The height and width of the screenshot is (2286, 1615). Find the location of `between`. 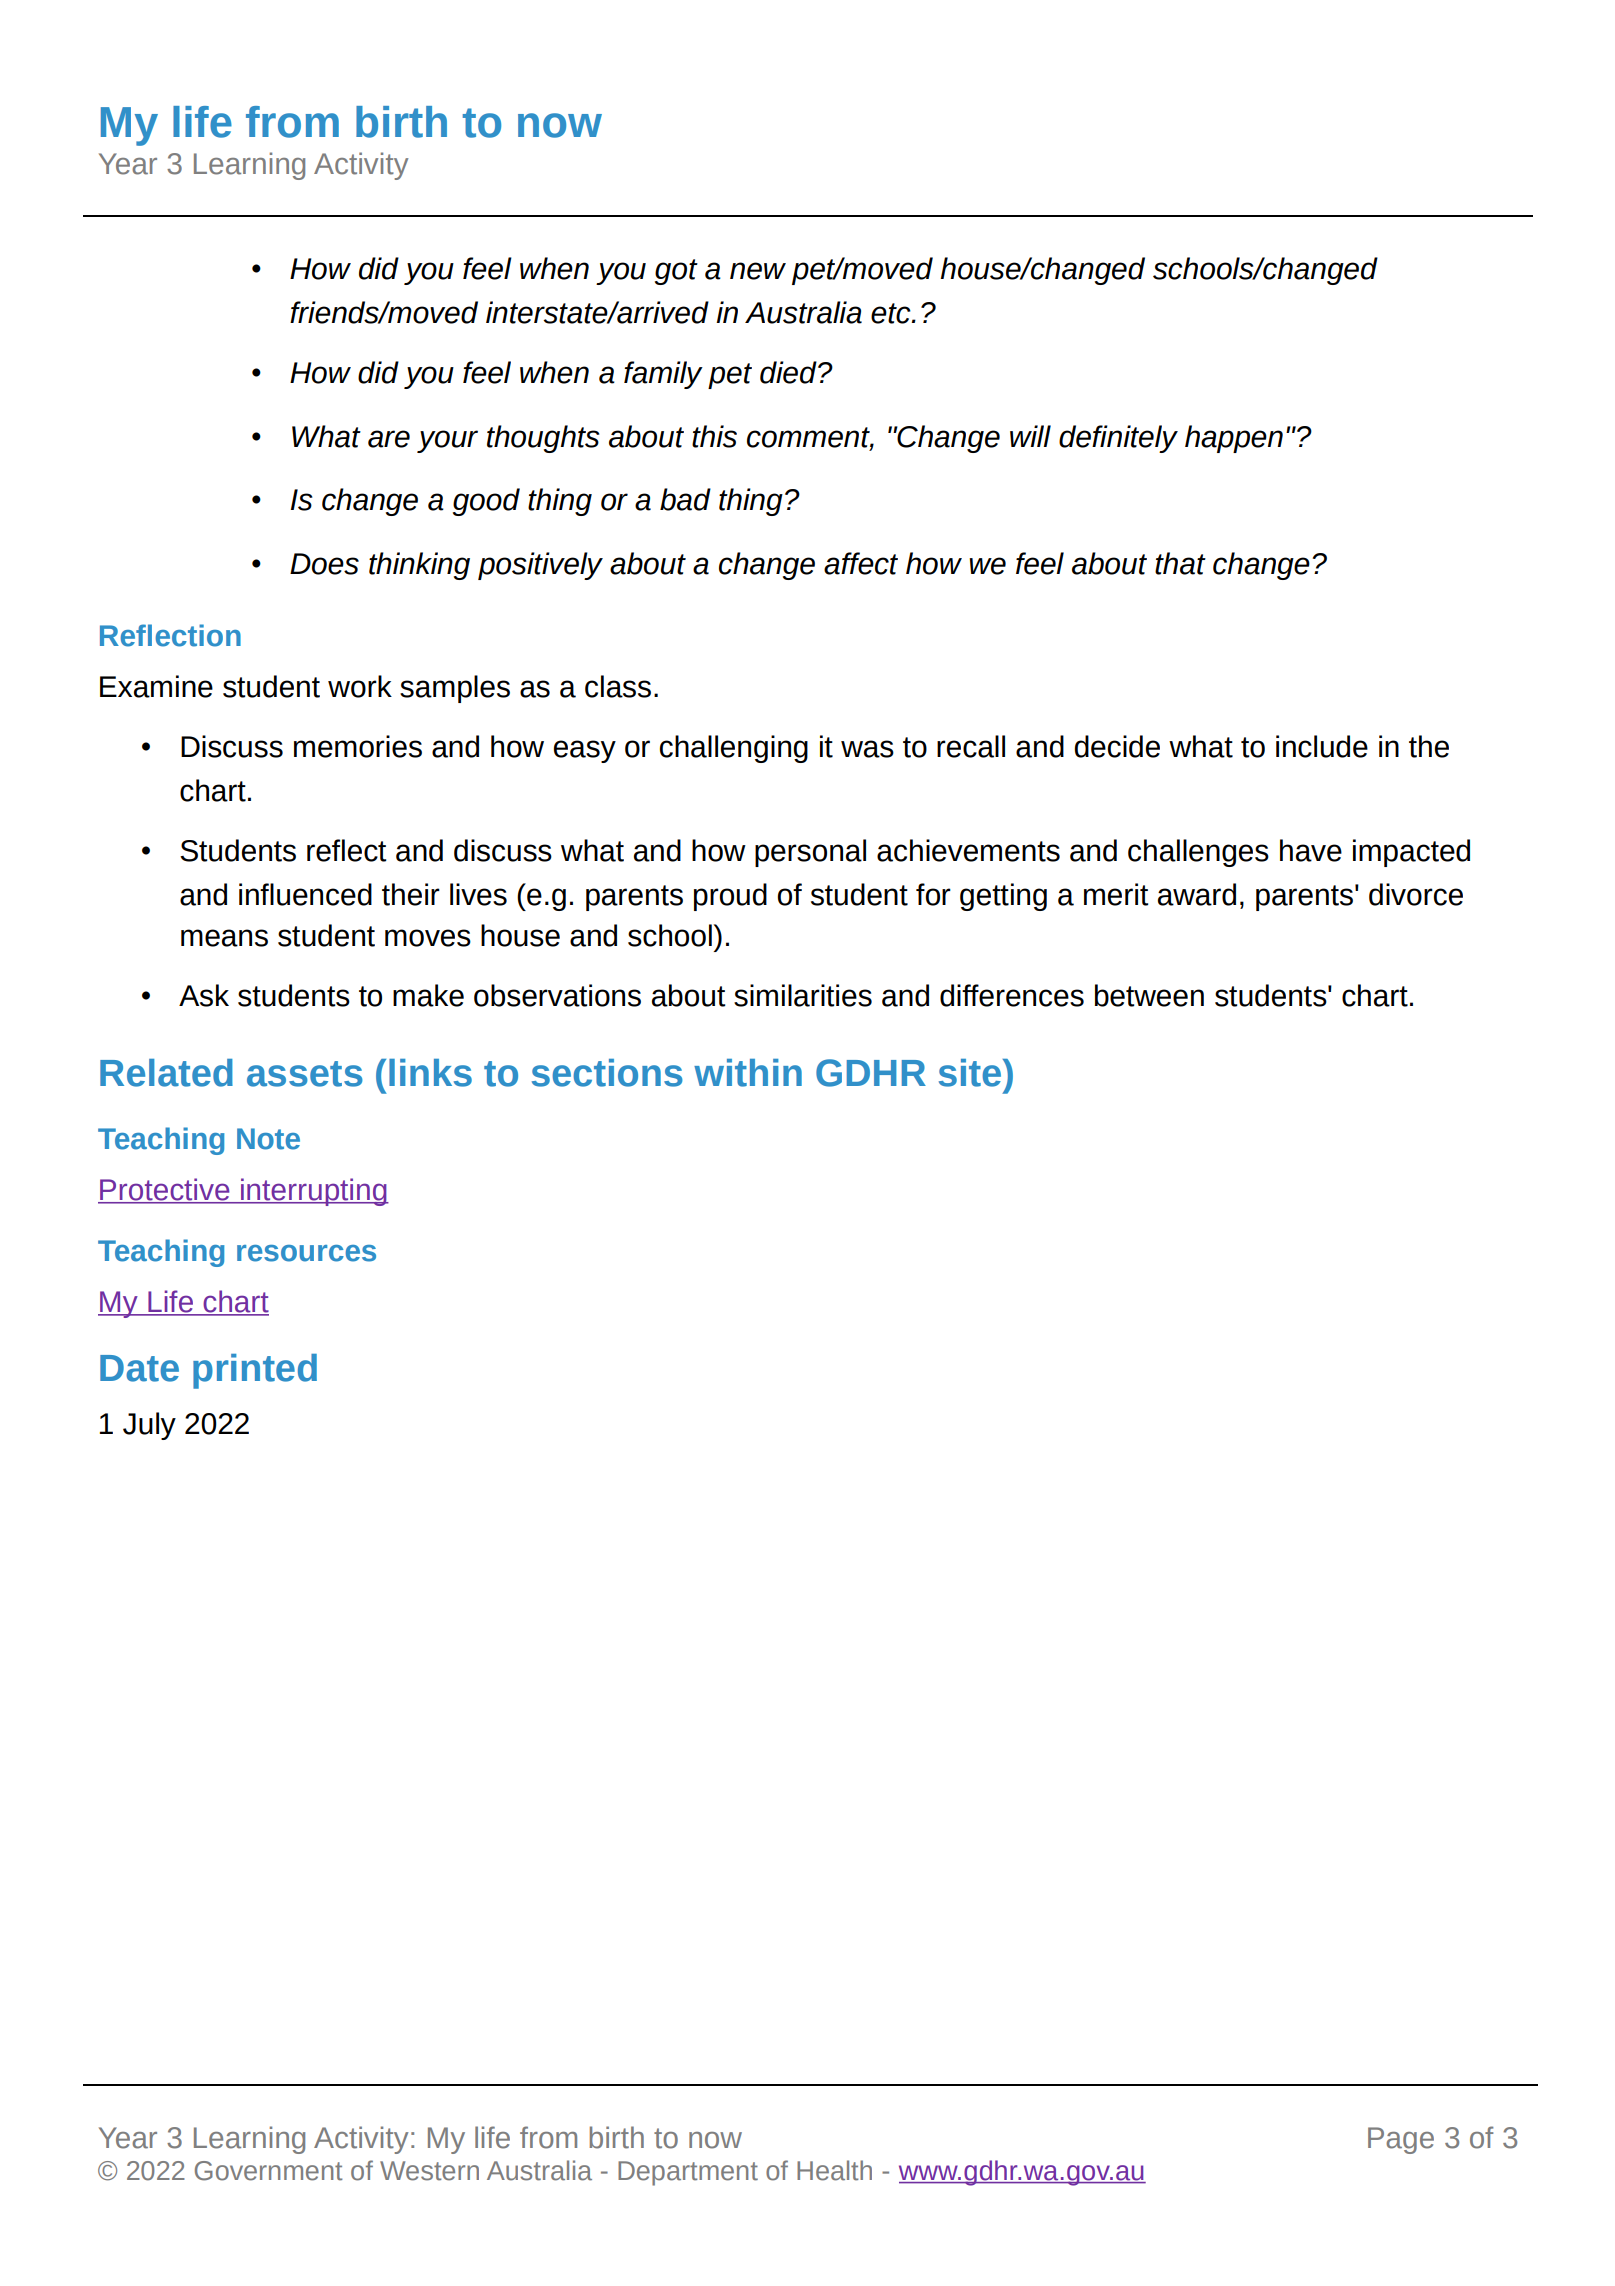

between is located at coordinates (1149, 995).
